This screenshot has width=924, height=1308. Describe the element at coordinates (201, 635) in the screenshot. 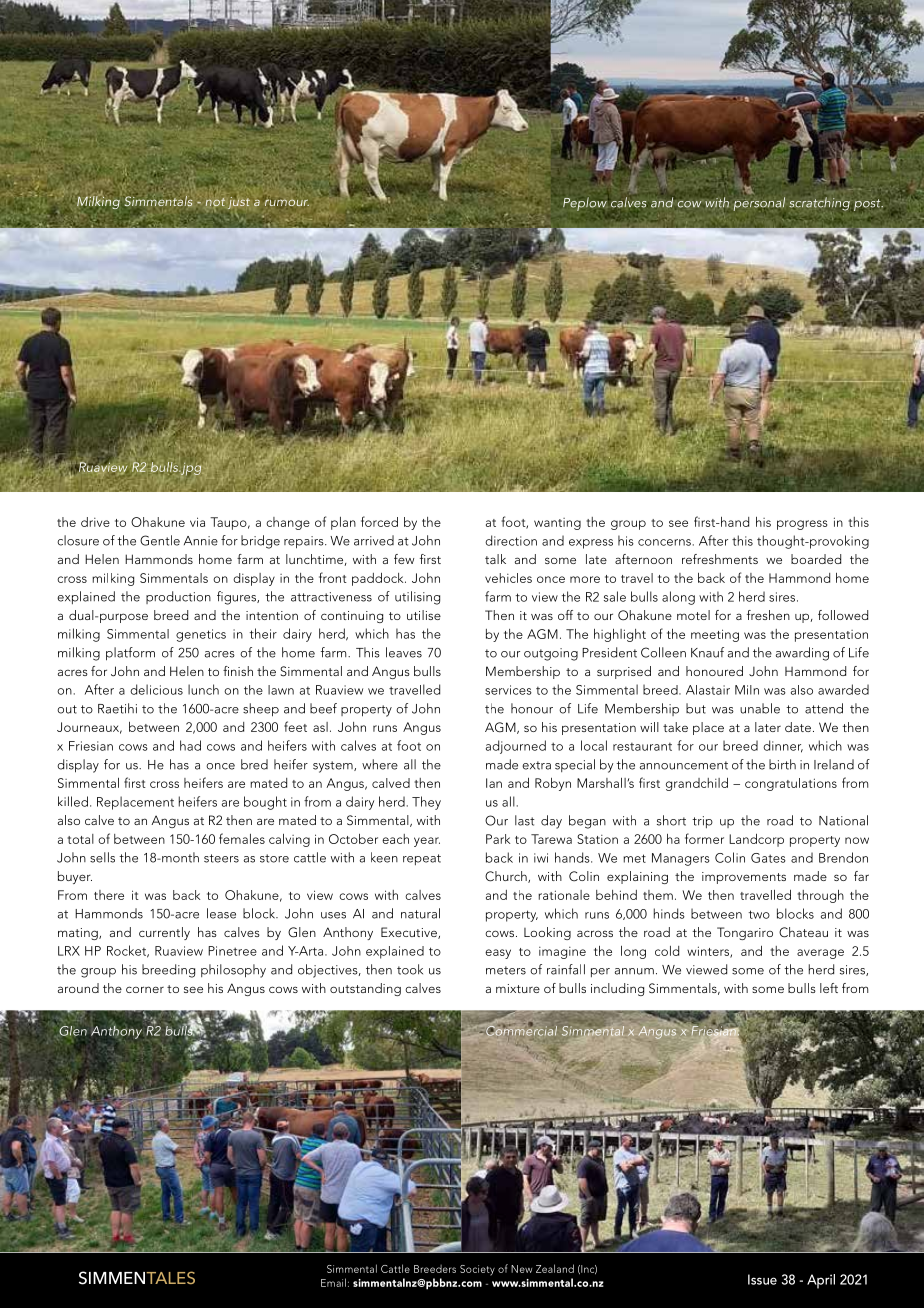

I see `genetics` at that location.
